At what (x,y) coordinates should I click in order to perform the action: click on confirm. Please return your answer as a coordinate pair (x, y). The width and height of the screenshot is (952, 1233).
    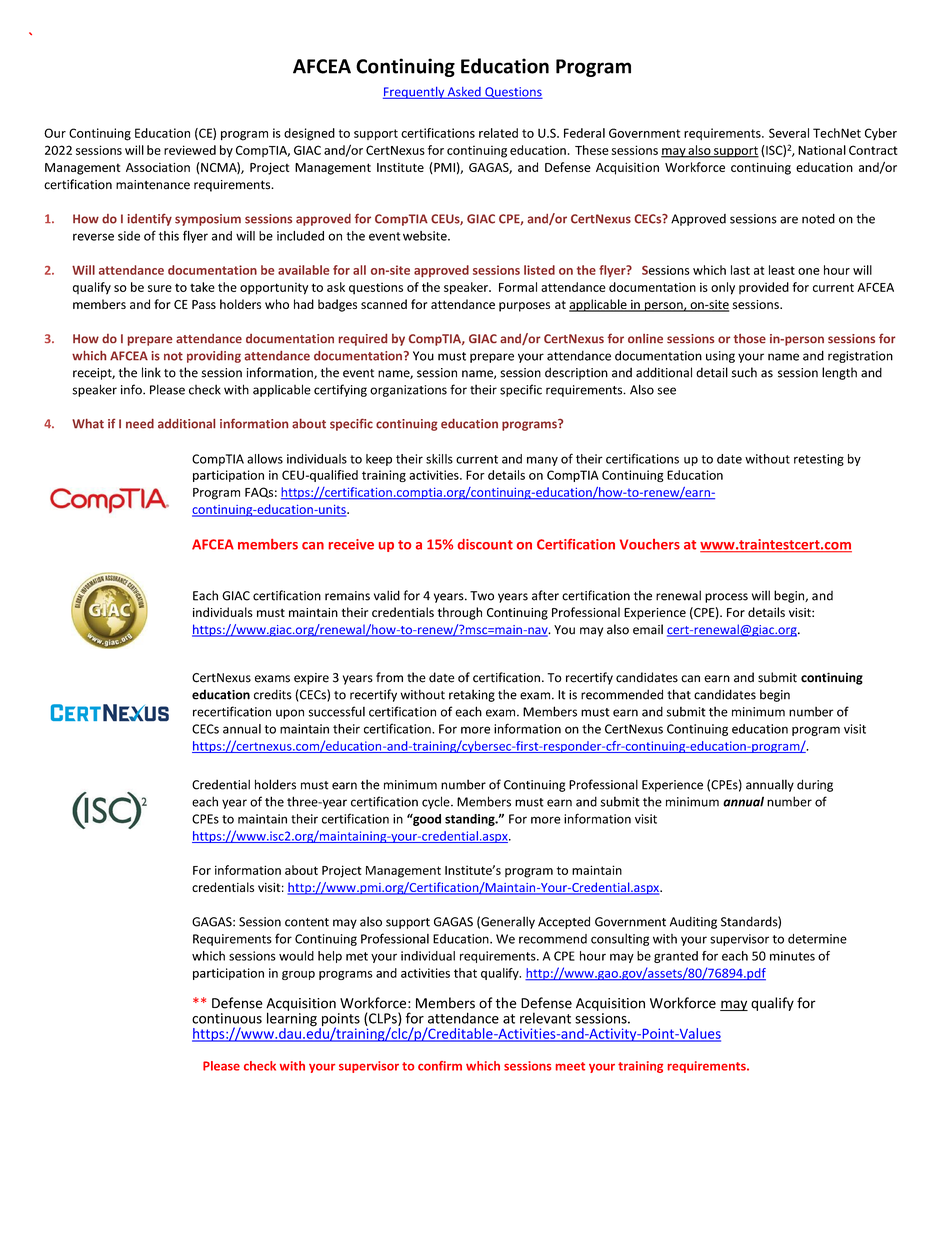
    Looking at the image, I should click on (440, 1066).
